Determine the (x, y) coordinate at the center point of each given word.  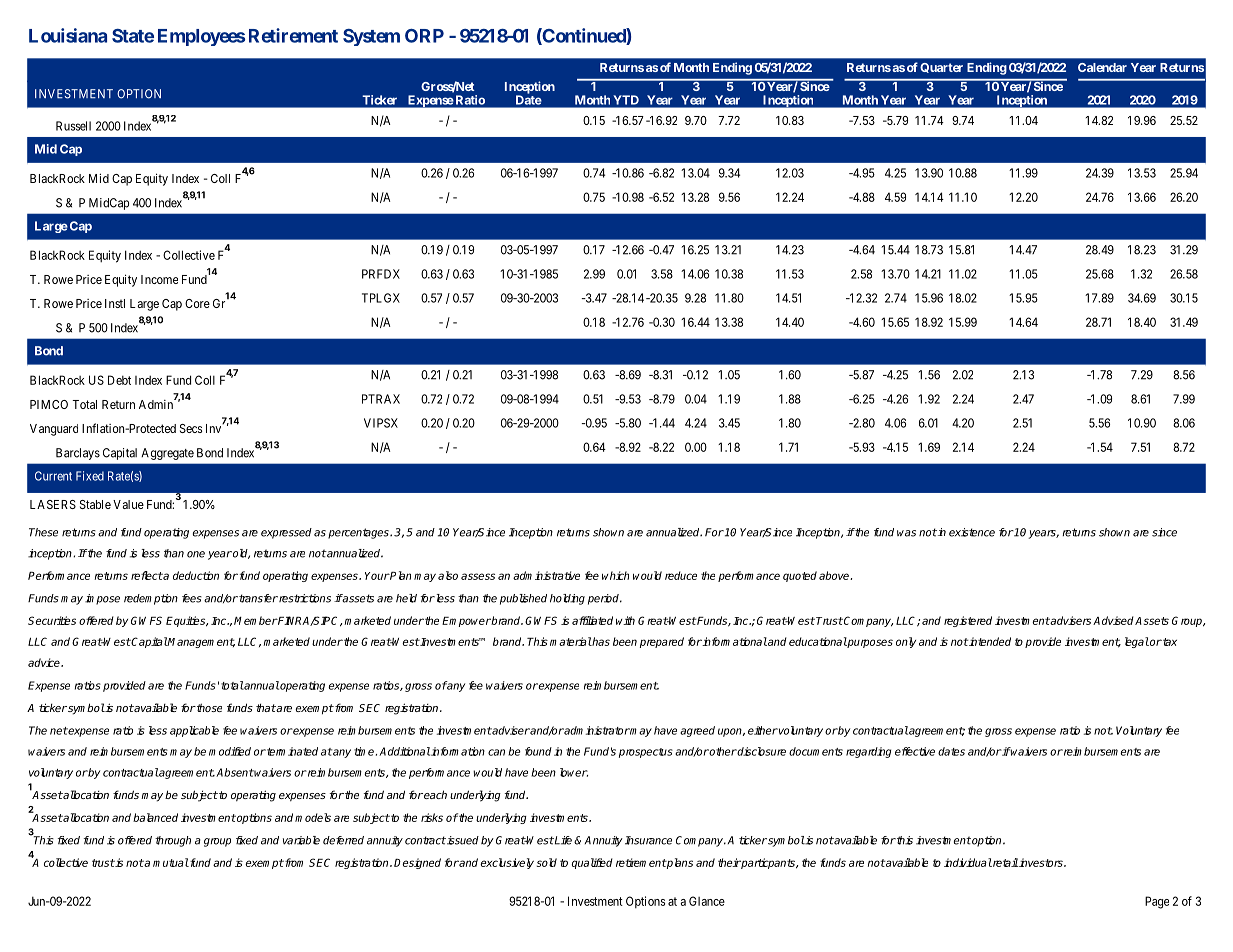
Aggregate (167, 454)
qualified (592, 863)
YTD (626, 100)
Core (197, 303)
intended (989, 641)
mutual (171, 862)
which (615, 575)
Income (159, 279)
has (600, 641)
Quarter (941, 68)
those (208, 707)
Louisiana (68, 35)
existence (972, 532)
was (906, 533)
